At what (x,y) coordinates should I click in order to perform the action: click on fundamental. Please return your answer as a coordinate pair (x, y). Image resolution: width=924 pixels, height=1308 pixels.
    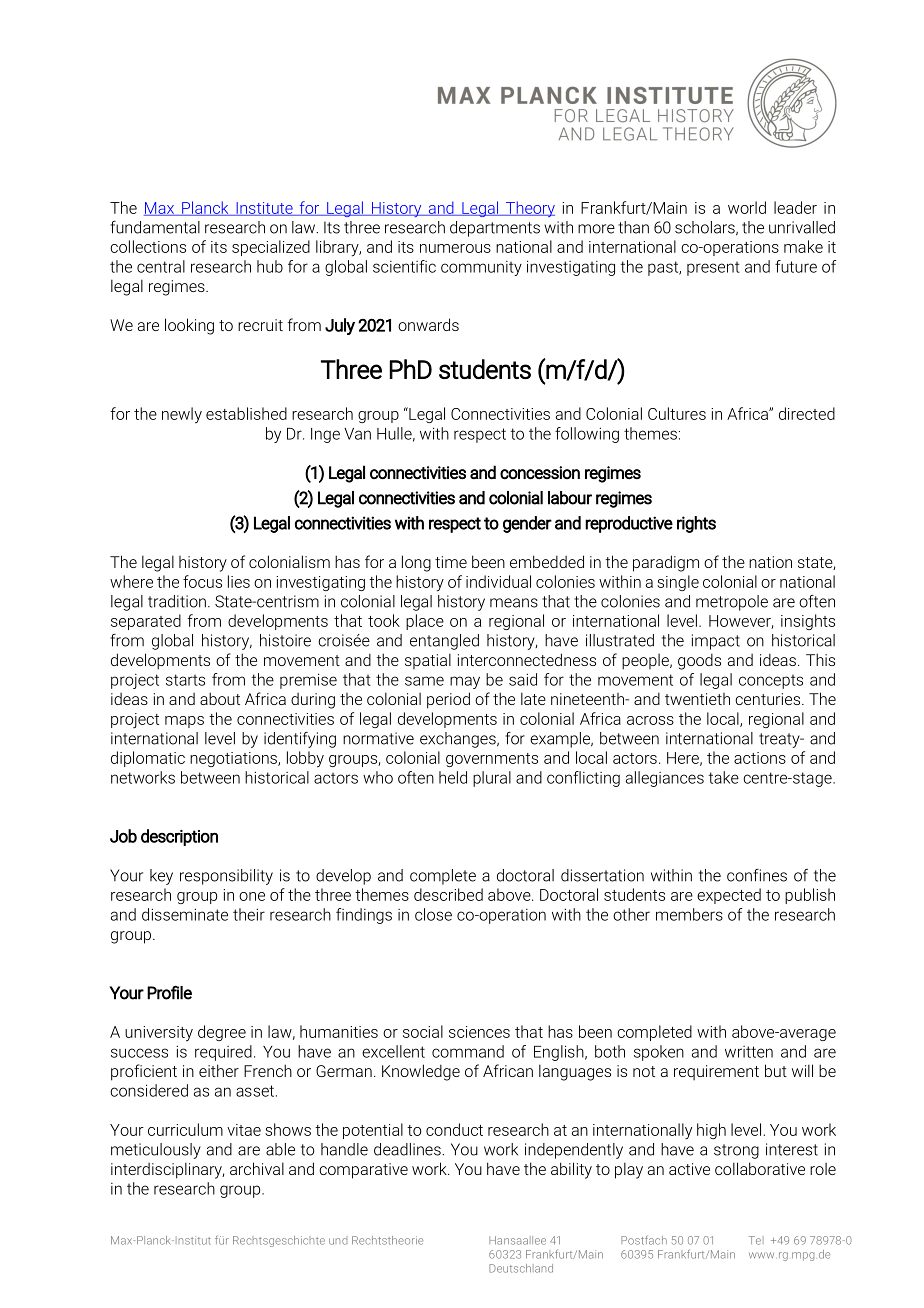
    Looking at the image, I should click on (155, 227).
